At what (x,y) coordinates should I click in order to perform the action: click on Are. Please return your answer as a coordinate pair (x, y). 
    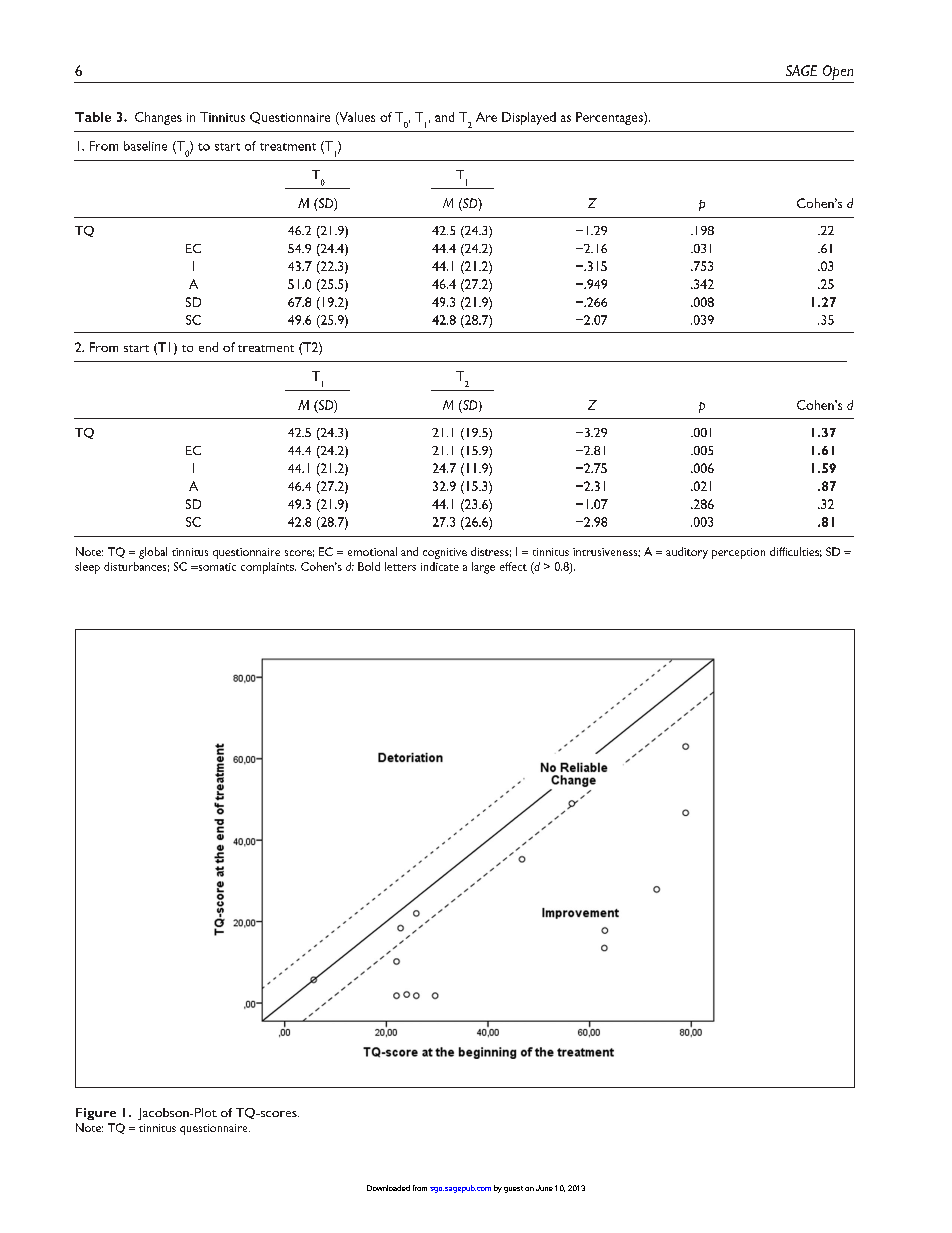
    Looking at the image, I should click on (486, 117).
